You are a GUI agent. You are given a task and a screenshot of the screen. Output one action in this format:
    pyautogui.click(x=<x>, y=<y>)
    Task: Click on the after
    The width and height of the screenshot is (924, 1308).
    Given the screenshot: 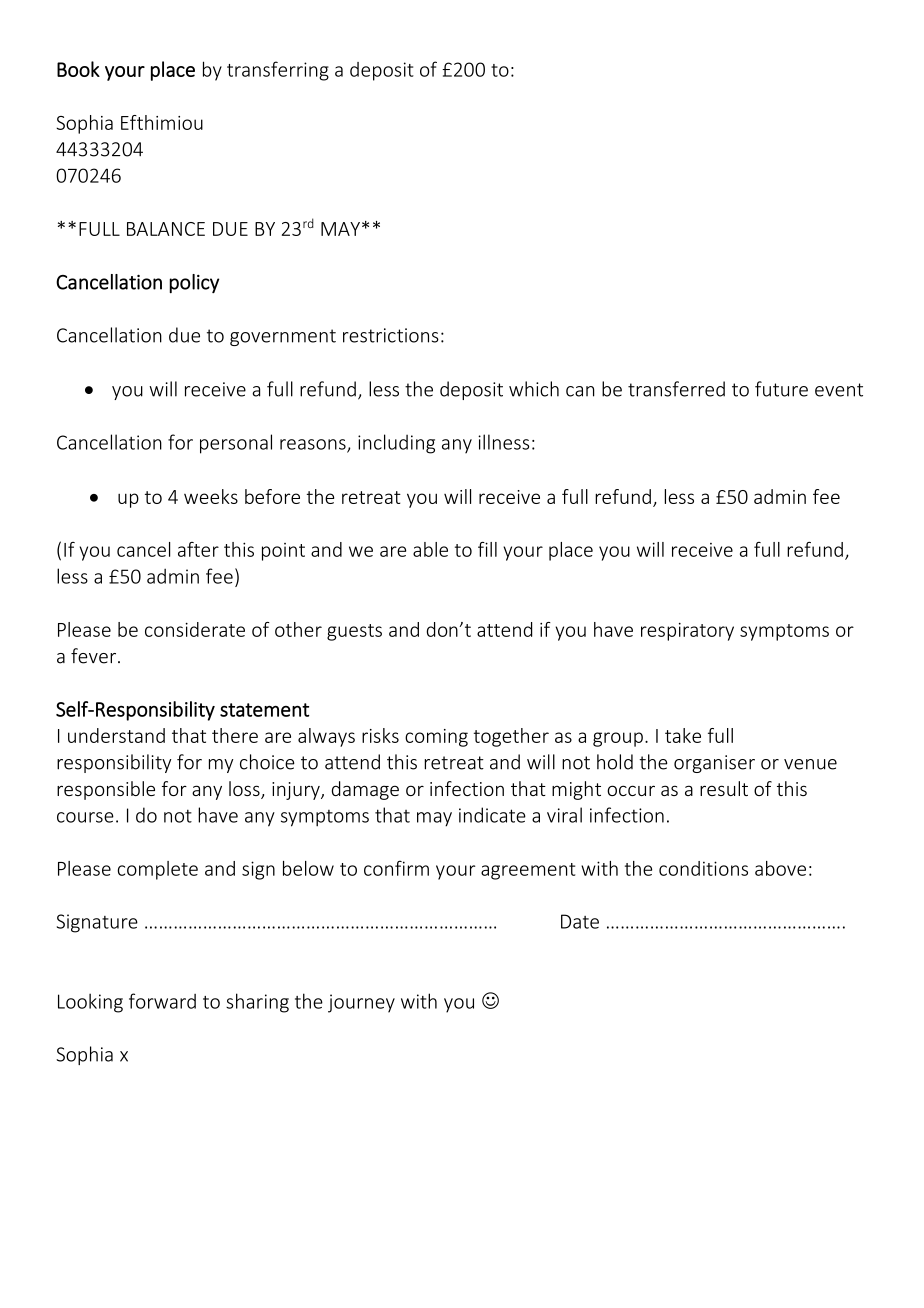 What is the action you would take?
    pyautogui.click(x=198, y=549)
